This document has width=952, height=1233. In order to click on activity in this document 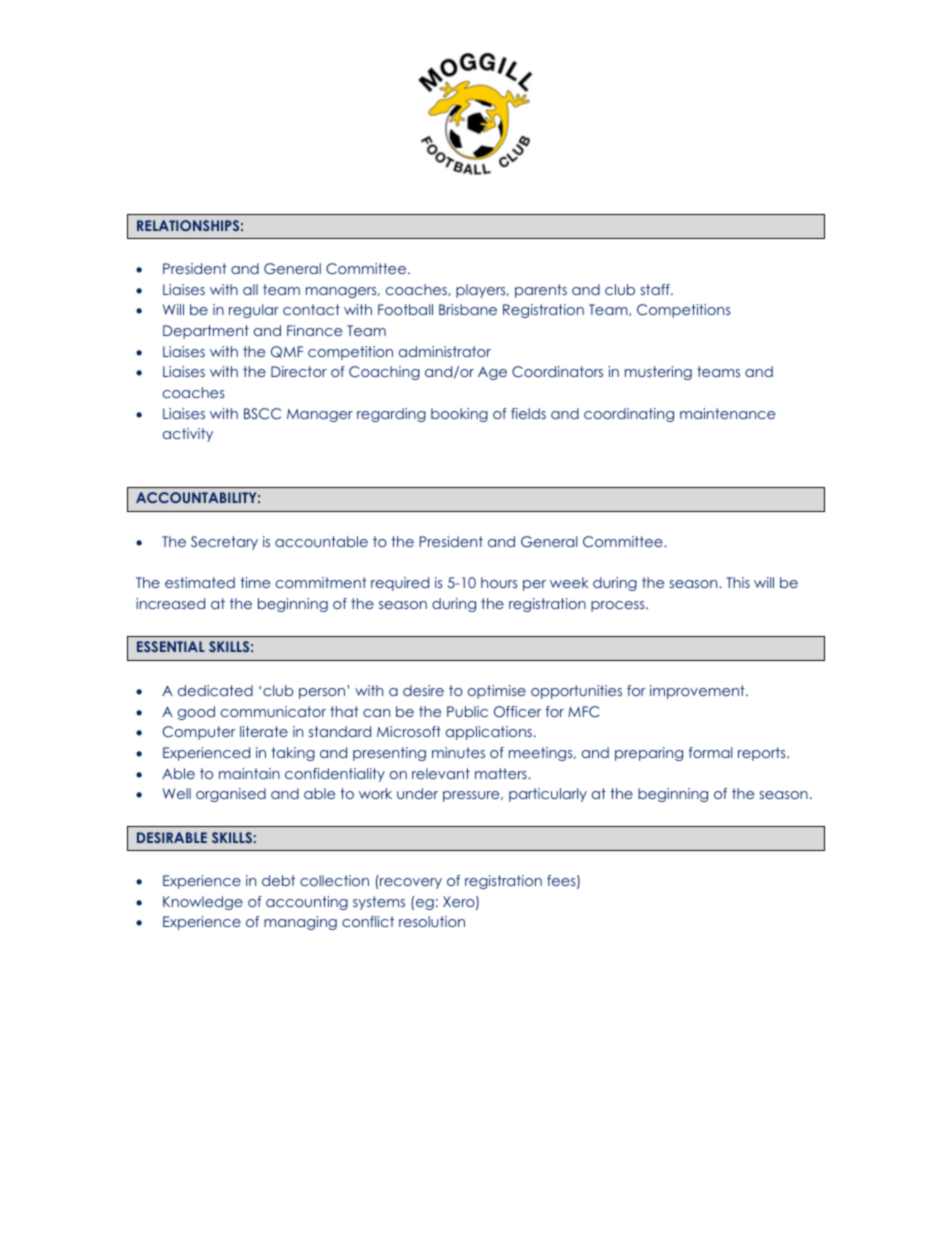, I will do `click(188, 435)`.
